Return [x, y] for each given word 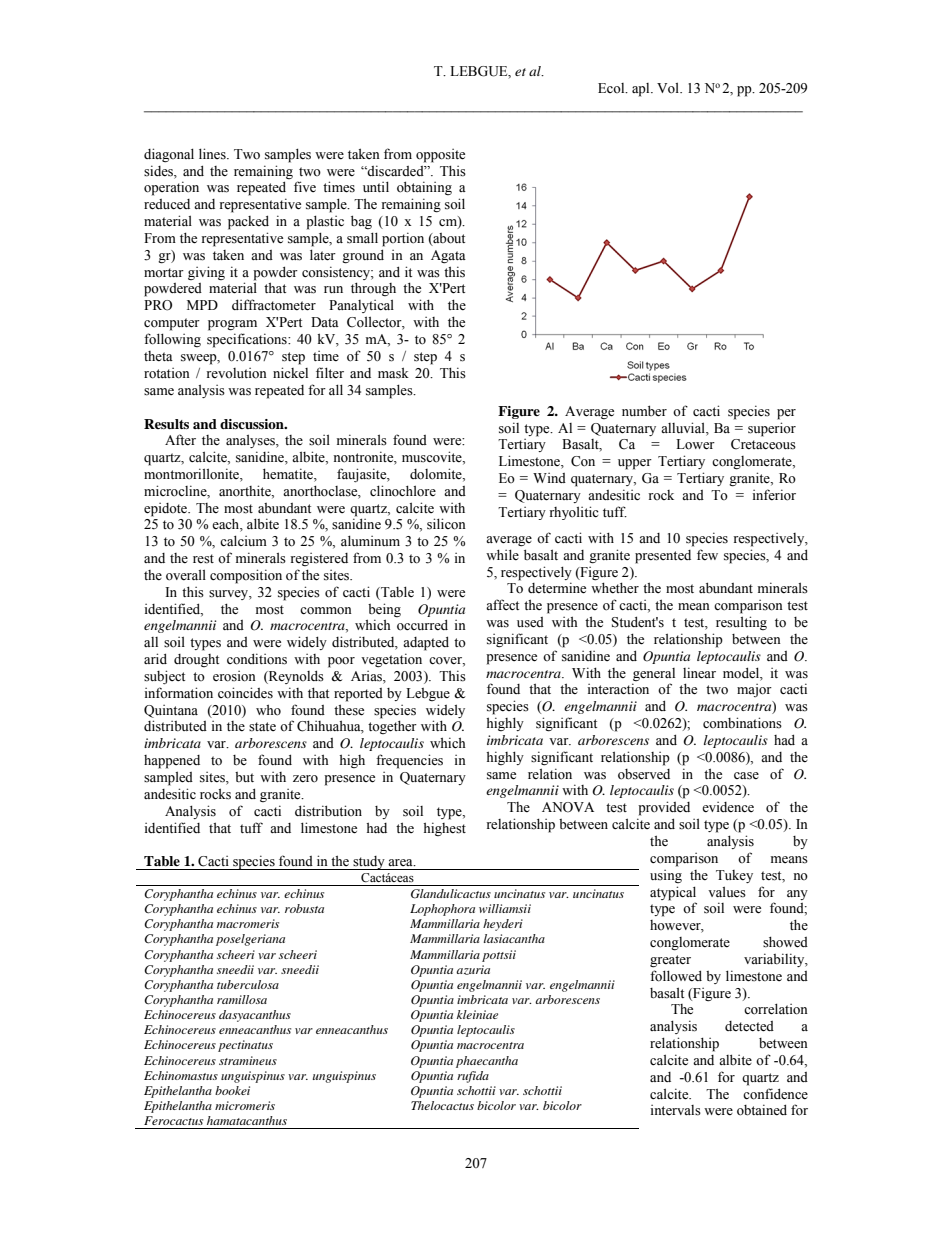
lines [213, 154]
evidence [728, 807]
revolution [237, 373]
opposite [440, 156]
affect [502, 604]
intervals [676, 1110]
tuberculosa [248, 984]
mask [393, 373]
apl [642, 90]
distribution [328, 811]
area [401, 862]
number [644, 411]
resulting [741, 623]
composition [246, 576]
